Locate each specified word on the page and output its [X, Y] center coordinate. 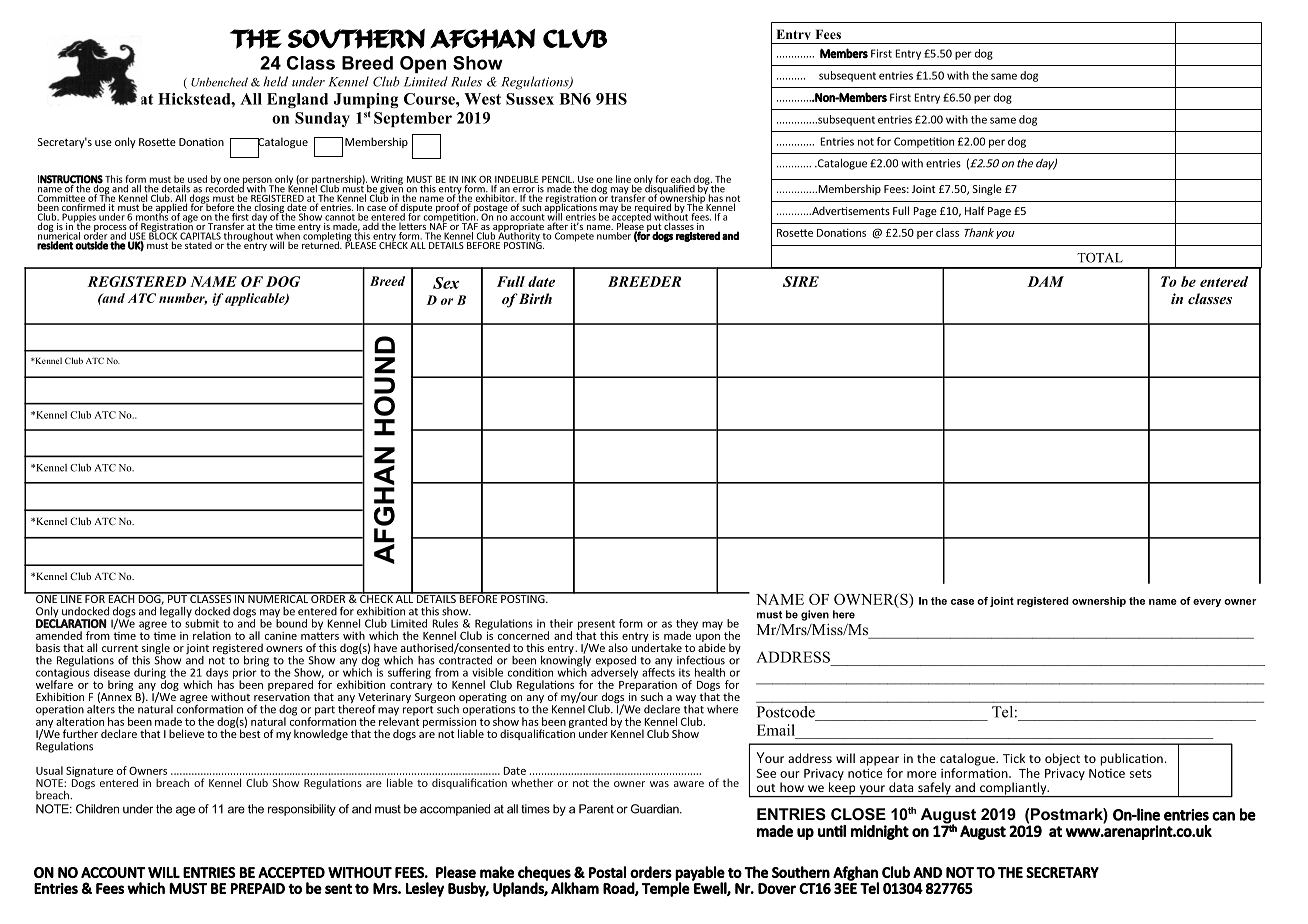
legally [176, 611]
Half [975, 210]
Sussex [530, 99]
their [561, 623]
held [275, 81]
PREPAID [258, 888]
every [1207, 603]
